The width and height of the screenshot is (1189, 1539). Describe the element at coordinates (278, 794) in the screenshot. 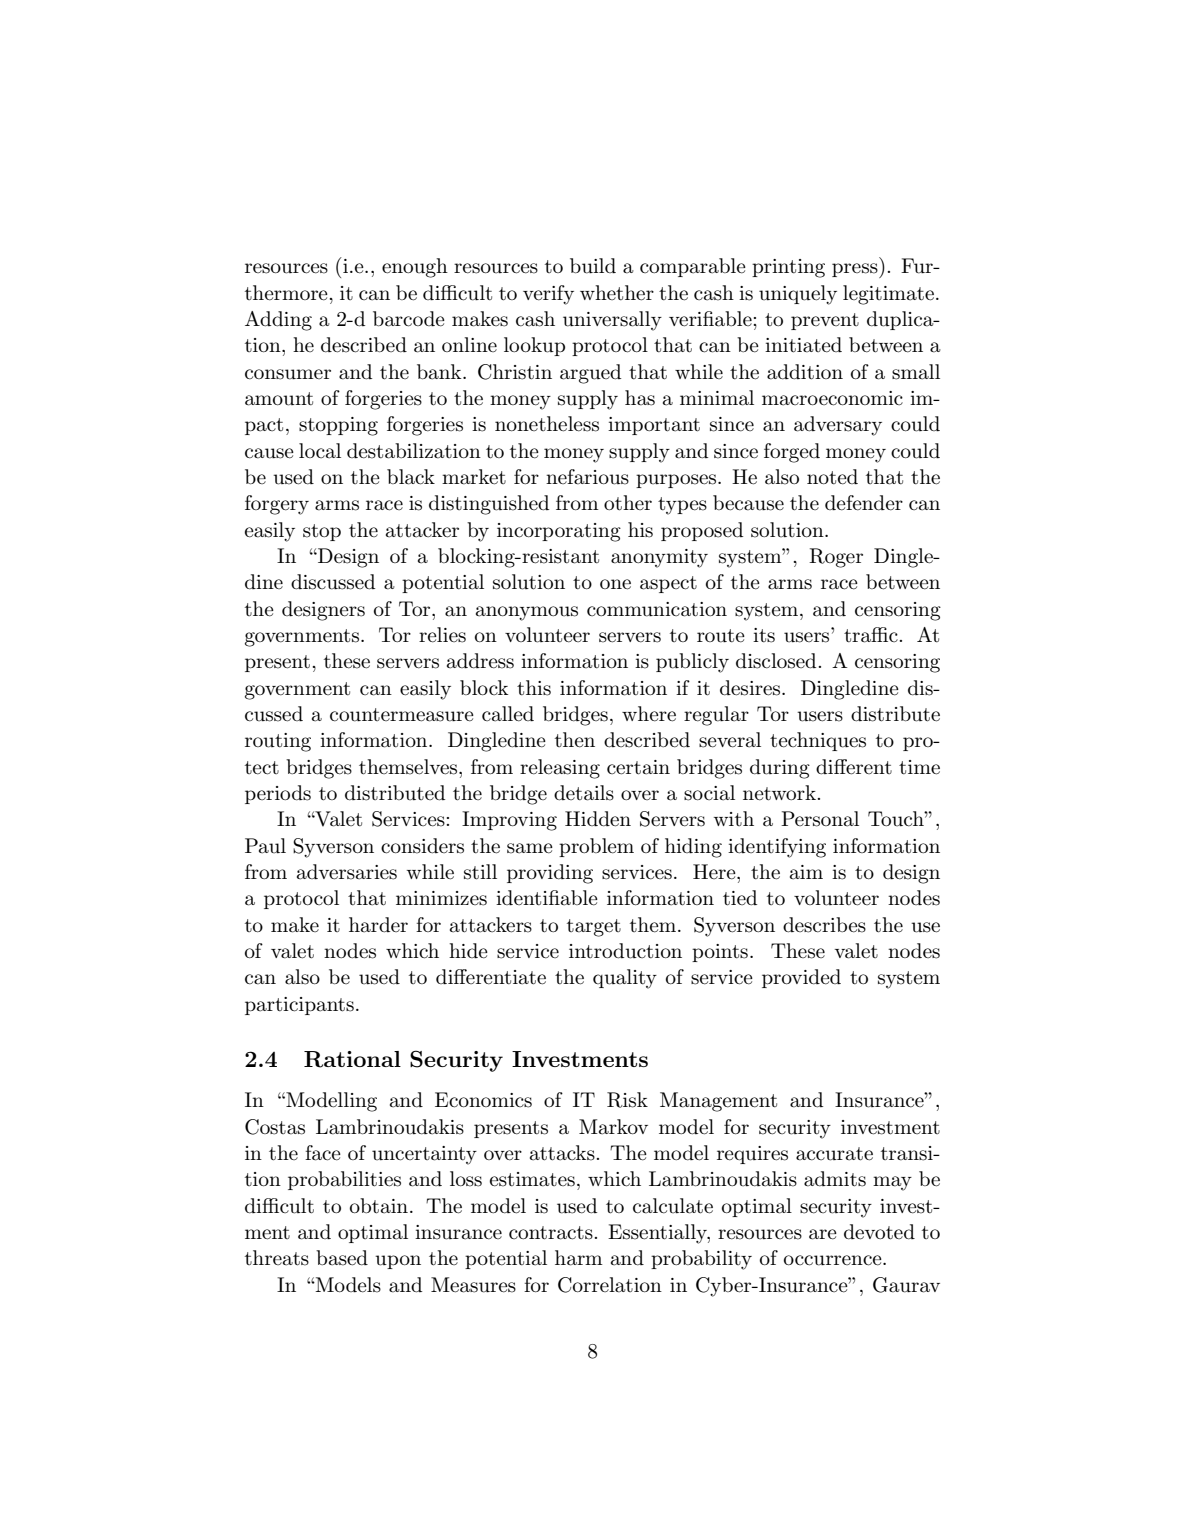

I see `periods` at that location.
